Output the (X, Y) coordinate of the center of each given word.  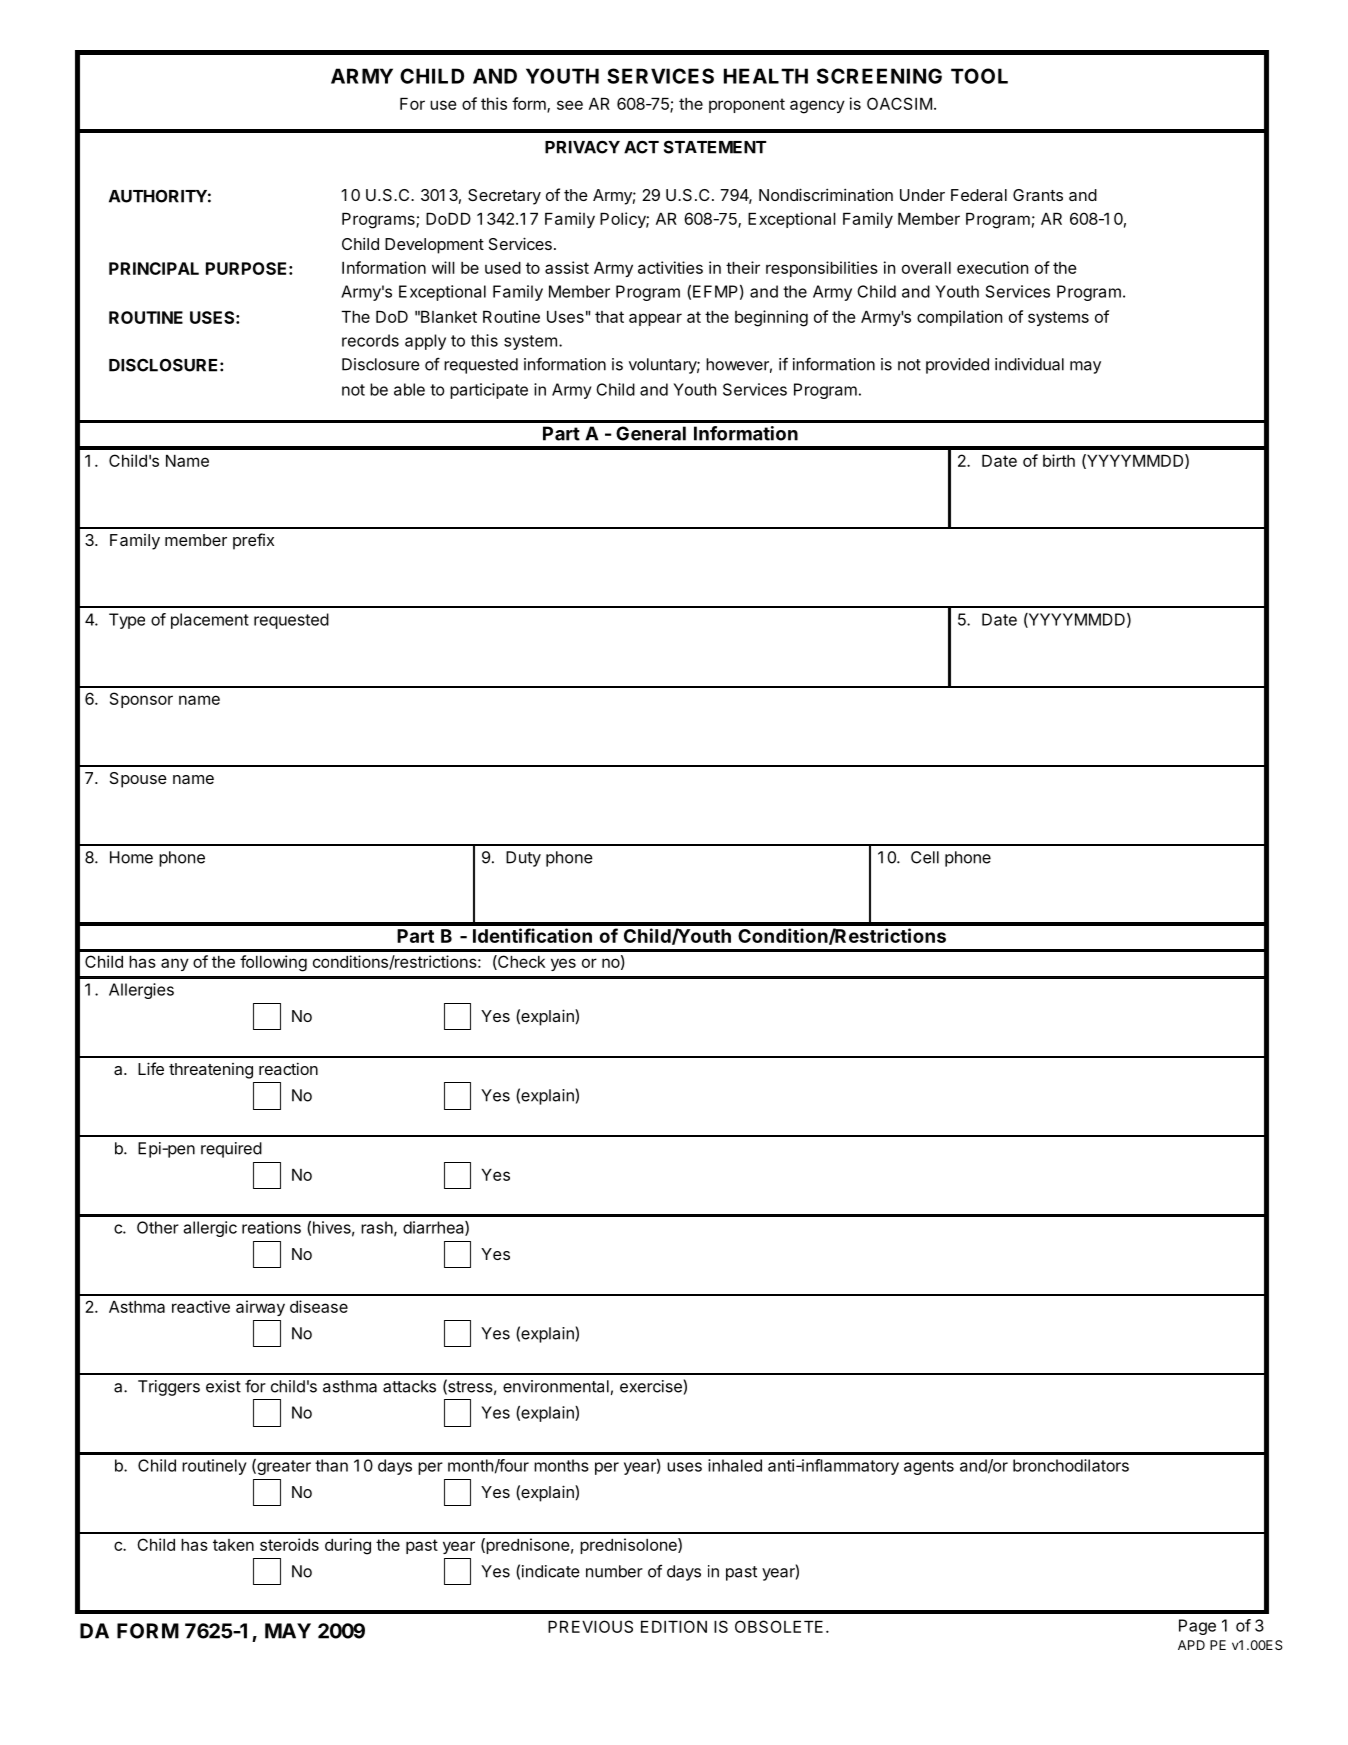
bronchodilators (1071, 1465)
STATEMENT (715, 147)
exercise (651, 1386)
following (273, 963)
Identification (532, 935)
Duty (523, 859)
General (651, 433)
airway (260, 1308)
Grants (1038, 195)
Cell (925, 857)
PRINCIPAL (154, 268)
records (370, 340)
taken (233, 1545)
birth (1059, 460)
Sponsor (141, 700)
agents (929, 1467)
